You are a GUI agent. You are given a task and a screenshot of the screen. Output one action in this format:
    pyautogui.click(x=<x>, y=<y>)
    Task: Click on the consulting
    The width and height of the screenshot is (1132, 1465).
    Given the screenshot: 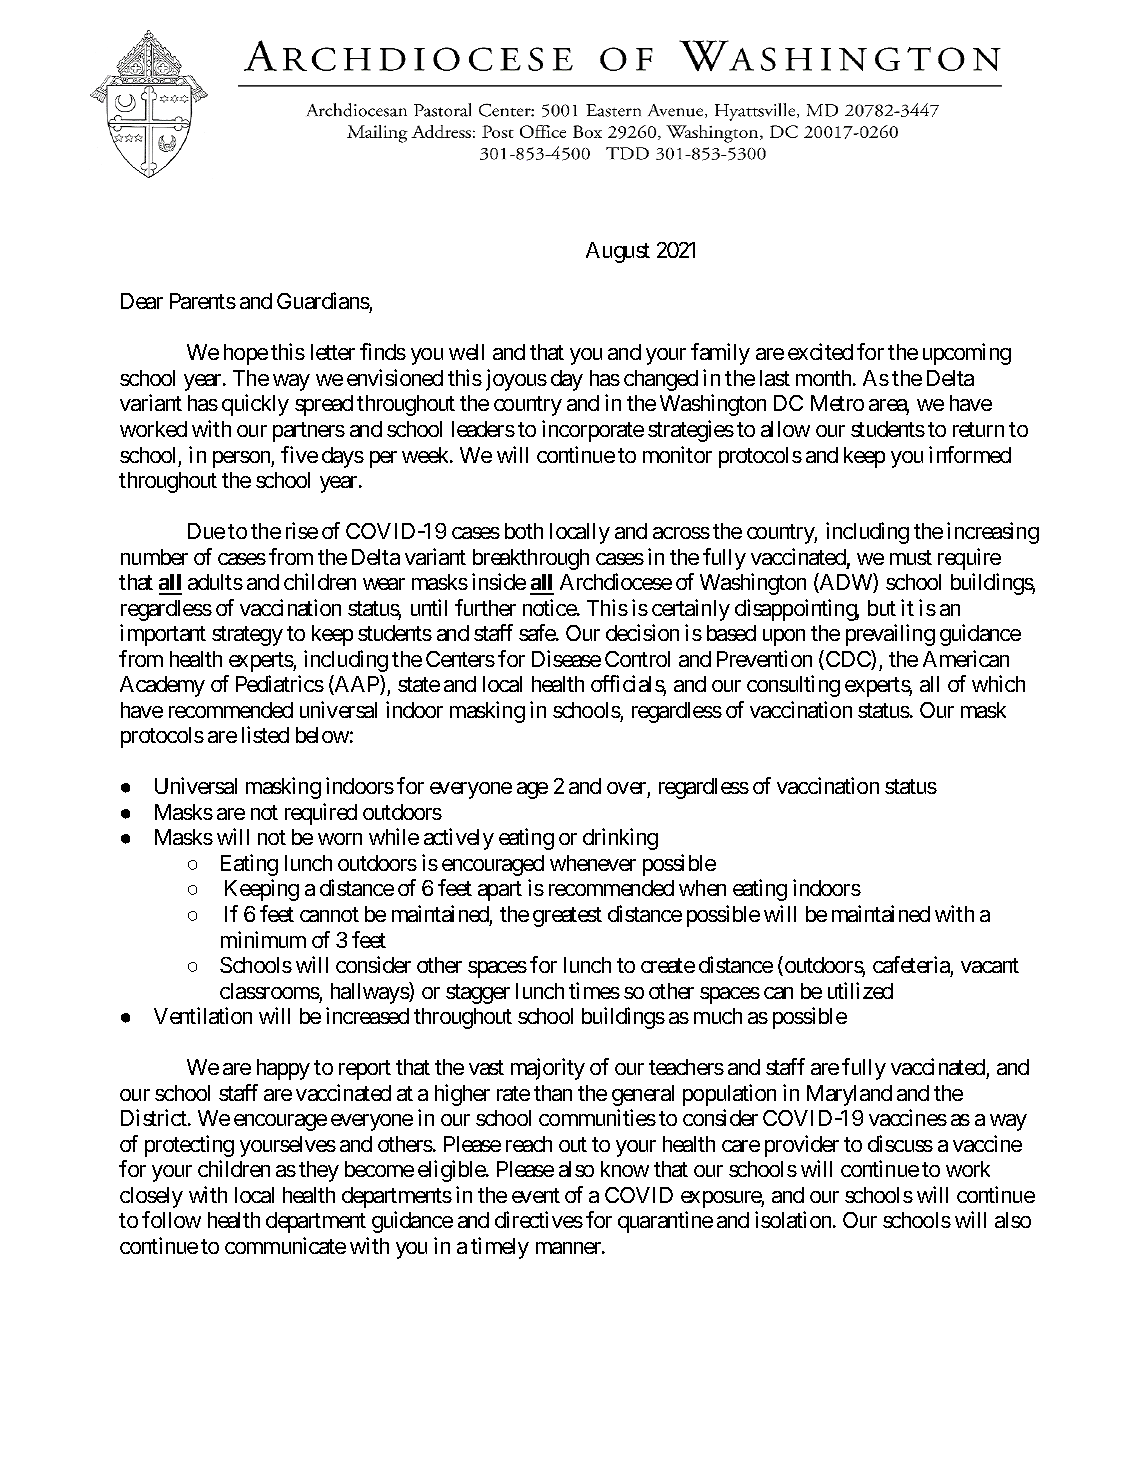 What is the action you would take?
    pyautogui.click(x=793, y=686)
